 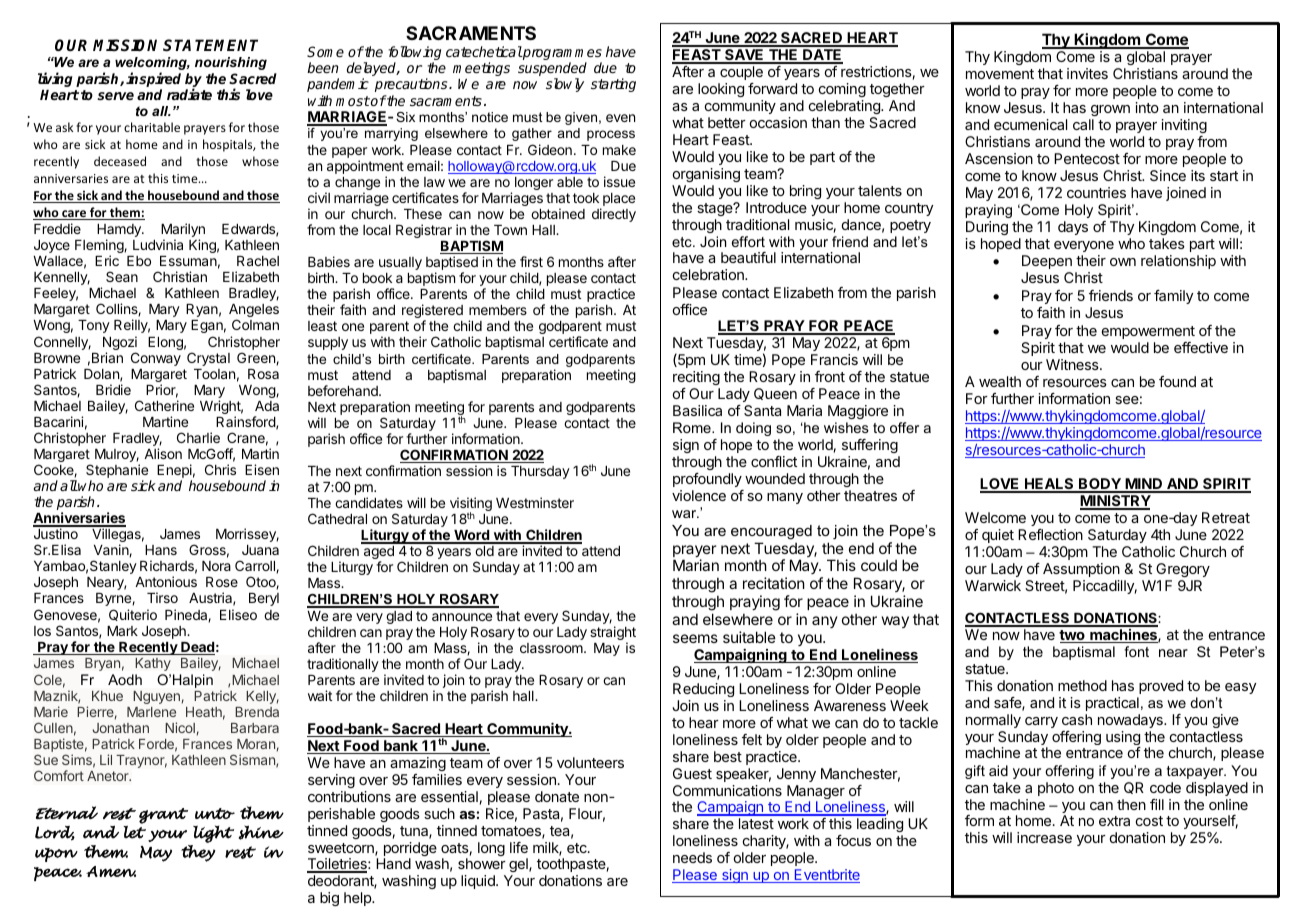 I want to click on recitation, so click(x=774, y=583).
